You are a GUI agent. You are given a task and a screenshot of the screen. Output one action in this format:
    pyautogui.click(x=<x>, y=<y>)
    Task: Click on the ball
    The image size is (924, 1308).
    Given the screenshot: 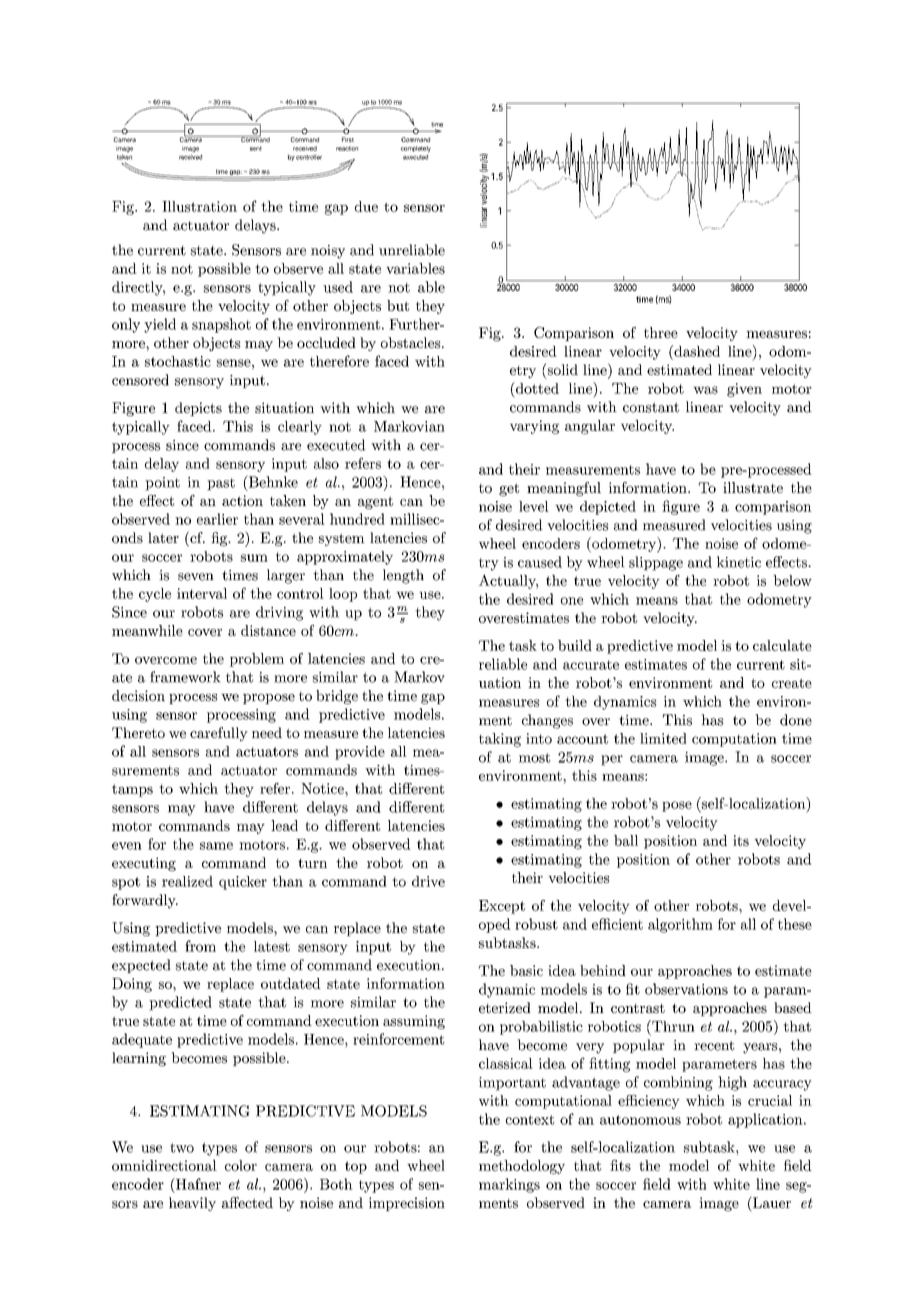 What is the action you would take?
    pyautogui.click(x=626, y=840)
